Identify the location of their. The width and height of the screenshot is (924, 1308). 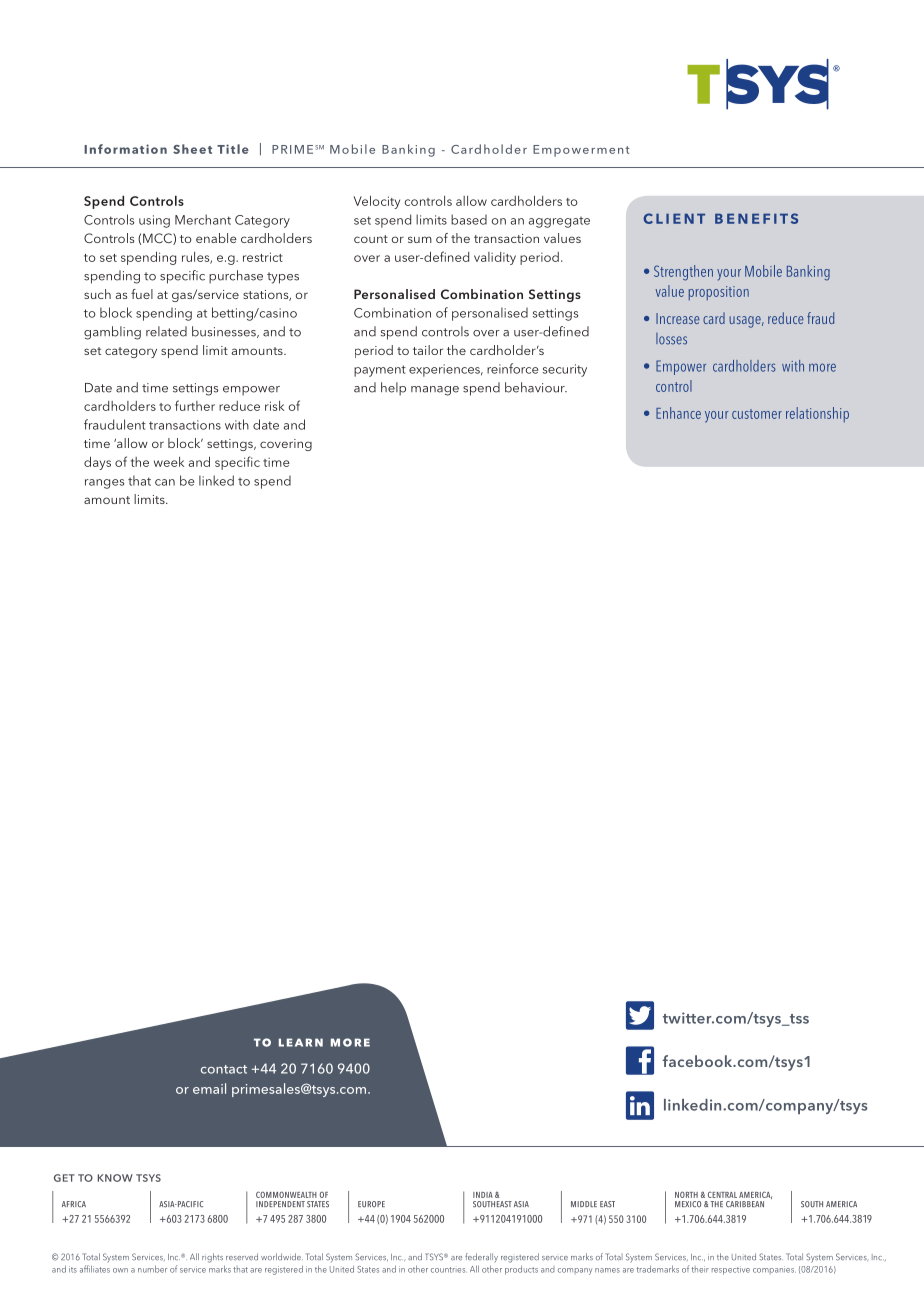
(700, 1269).
